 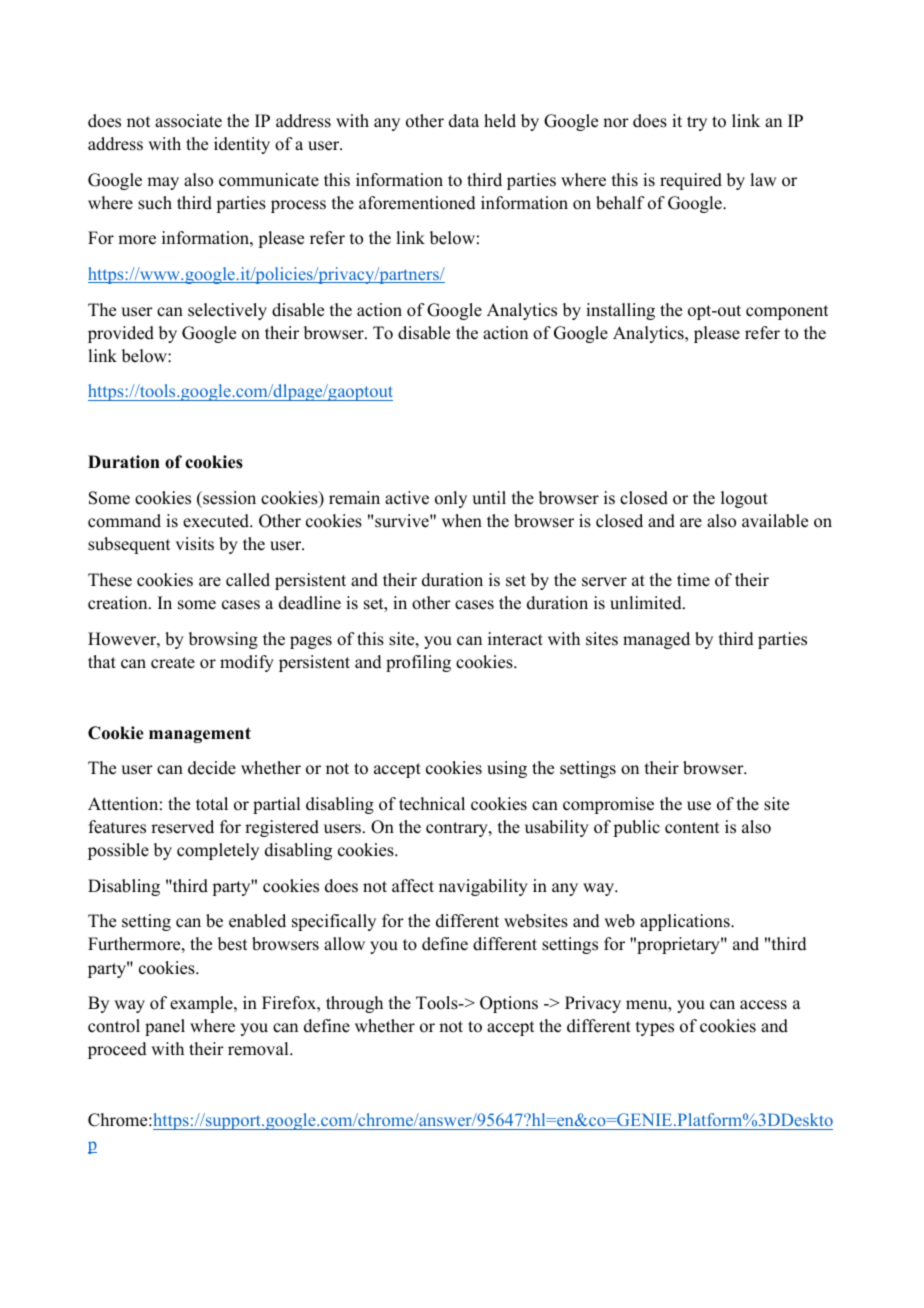 I want to click on data, so click(x=464, y=121).
